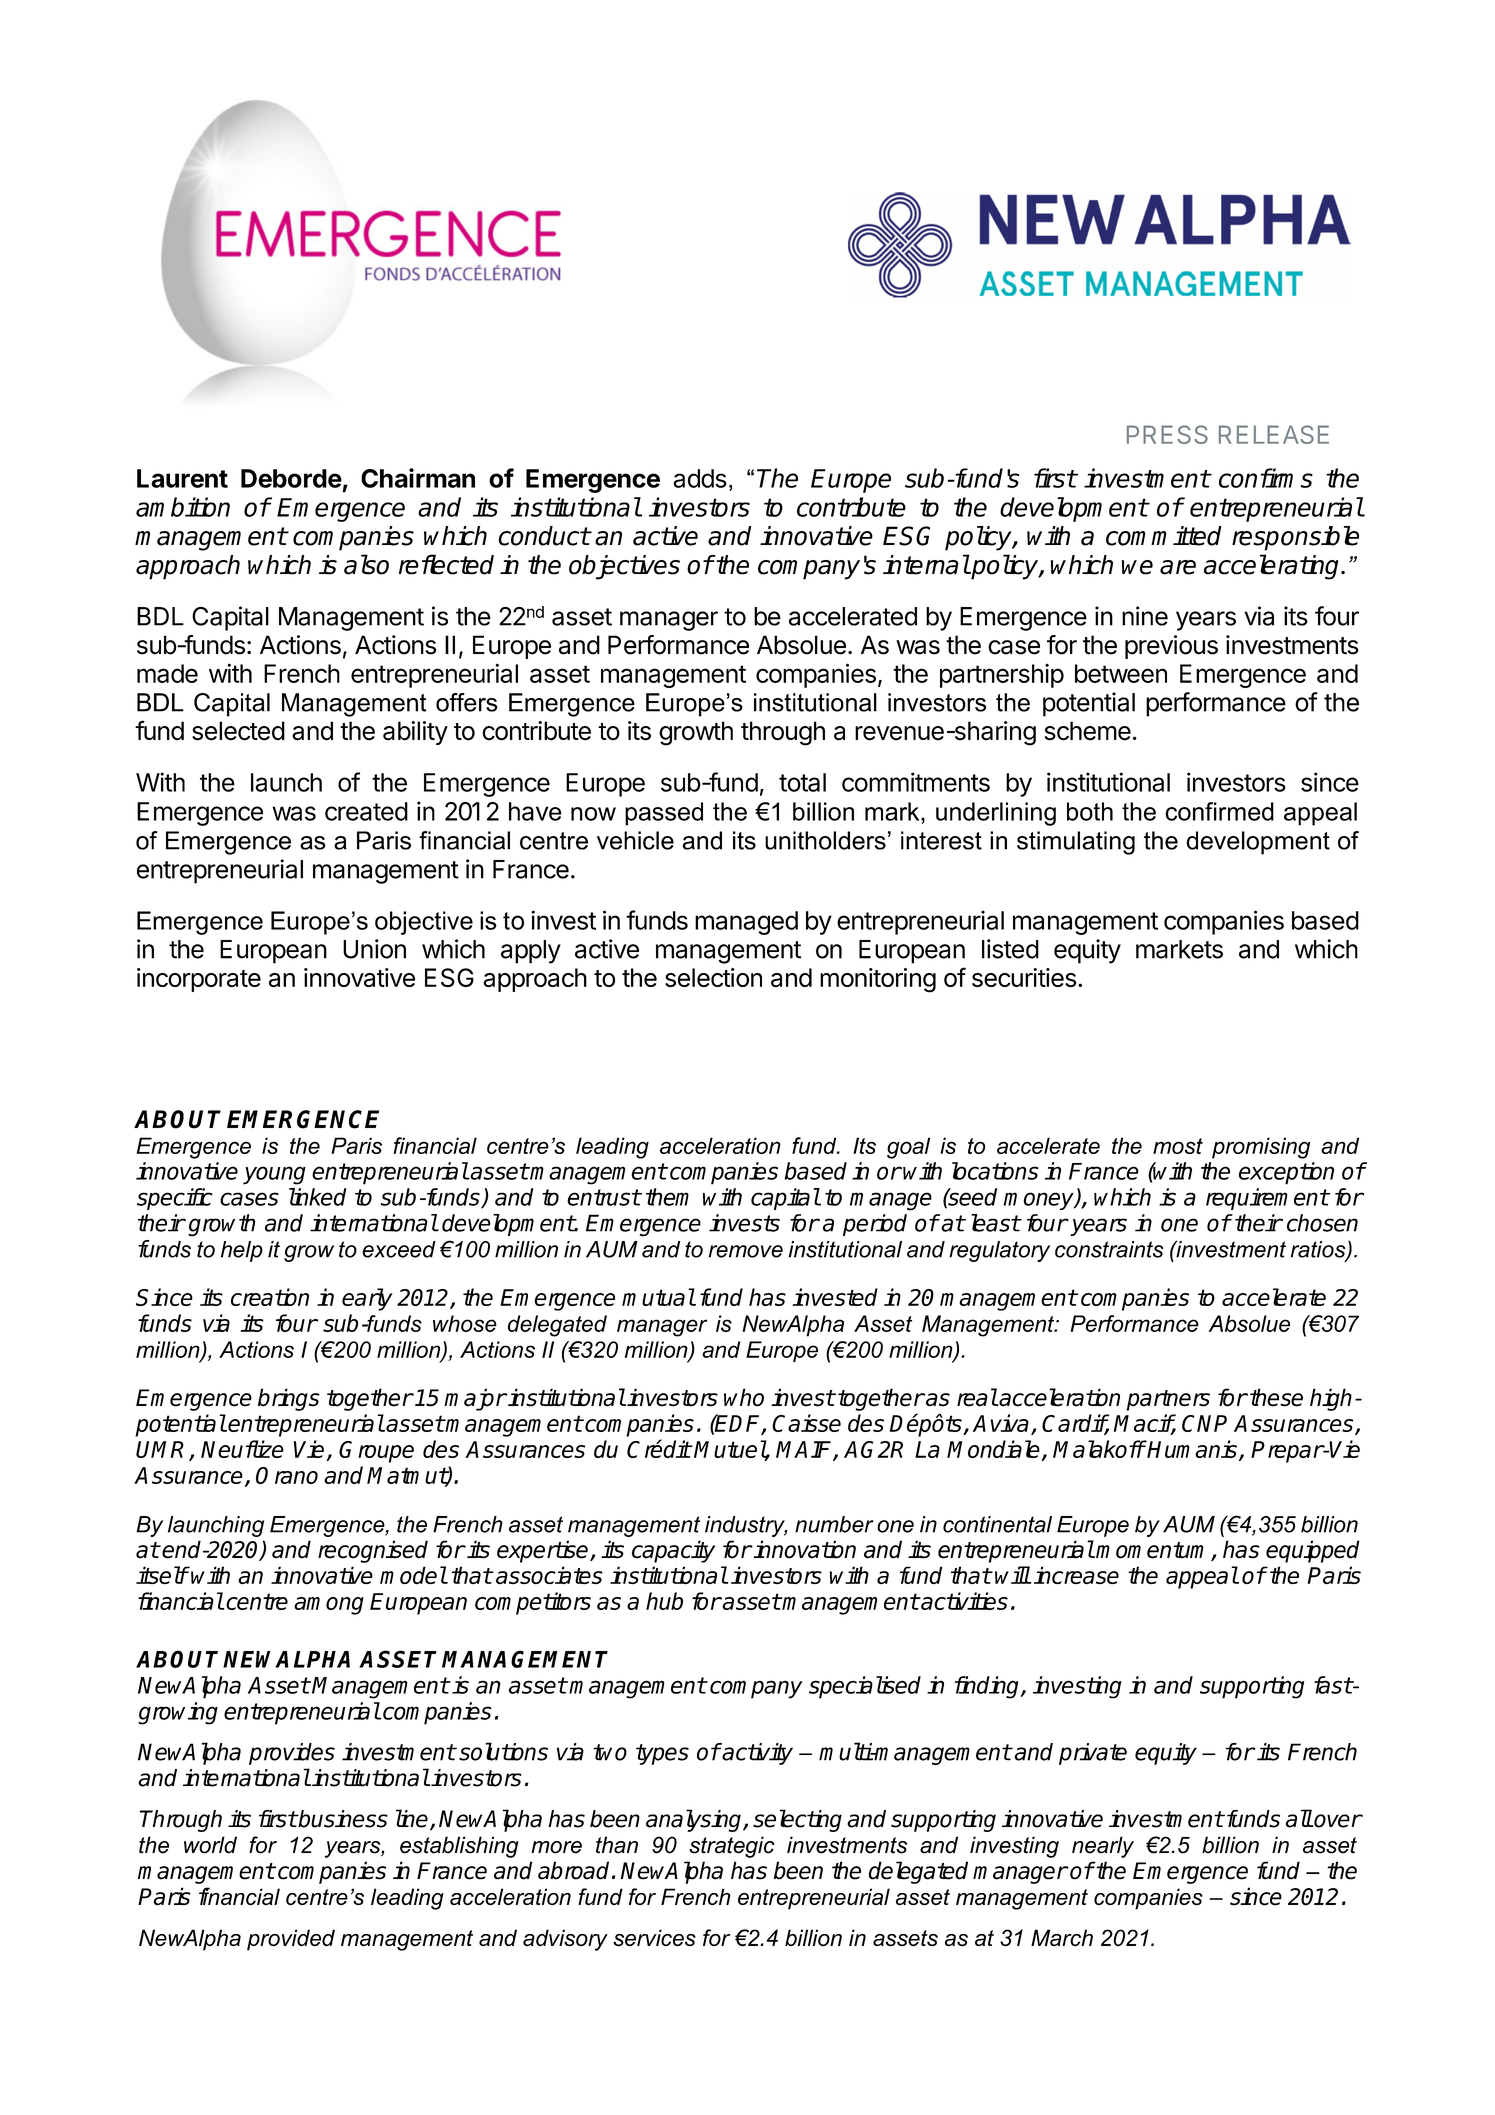 The image size is (1495, 2115). I want to click on securities, so click(1024, 977).
